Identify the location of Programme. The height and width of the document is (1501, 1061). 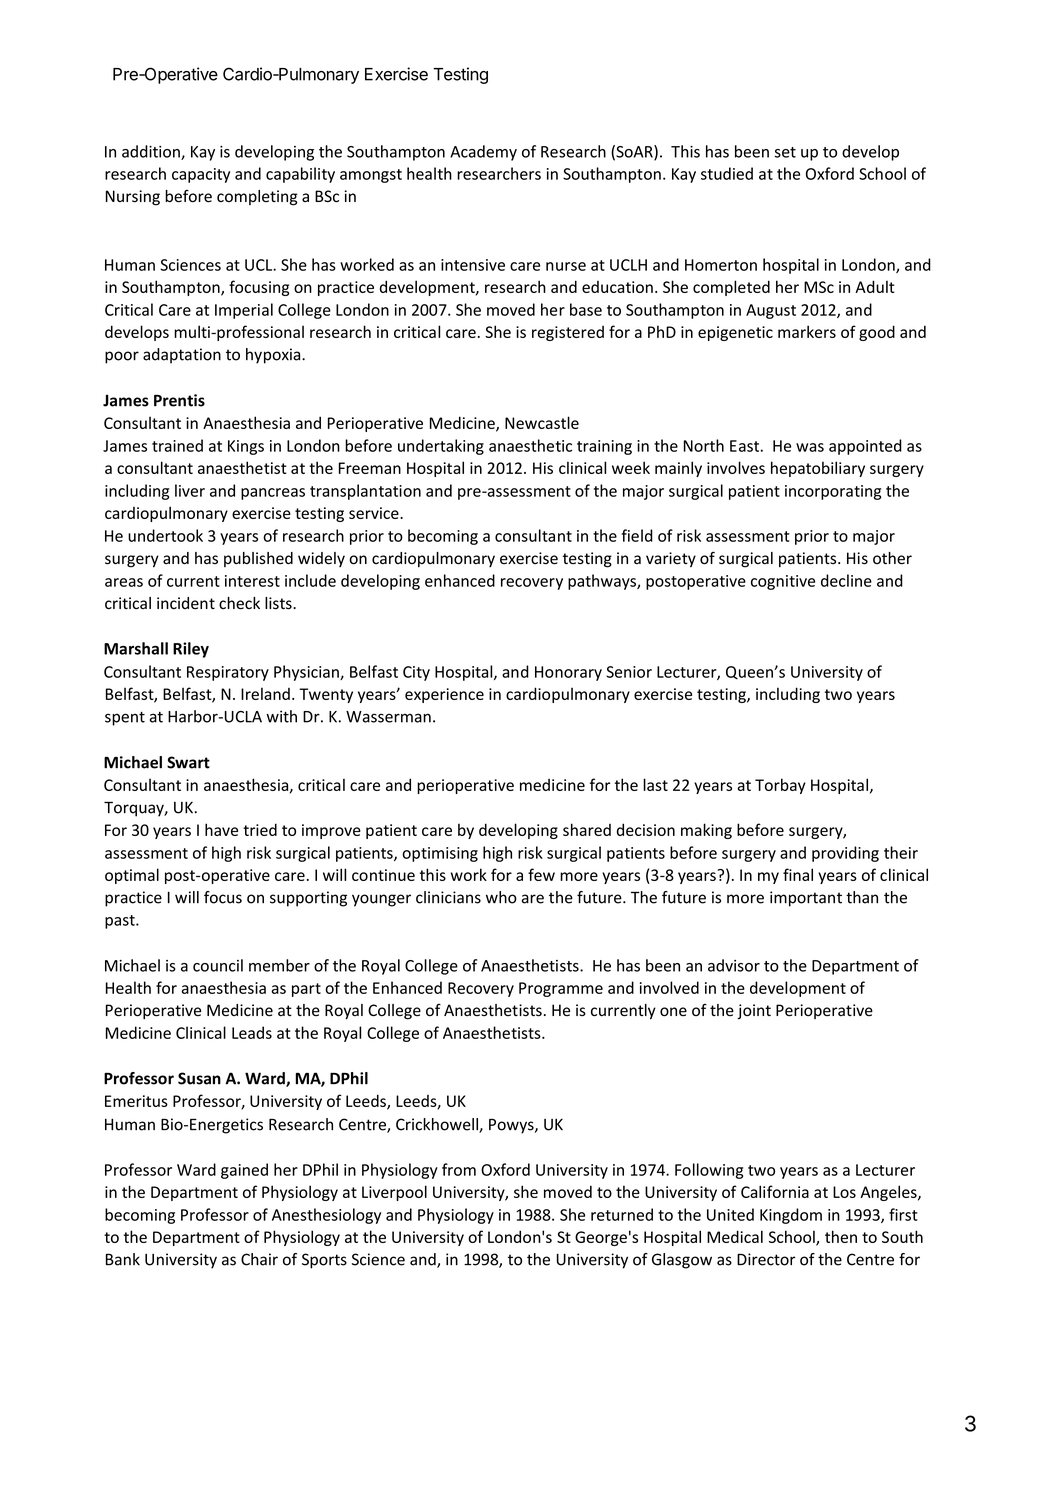
(561, 989).
